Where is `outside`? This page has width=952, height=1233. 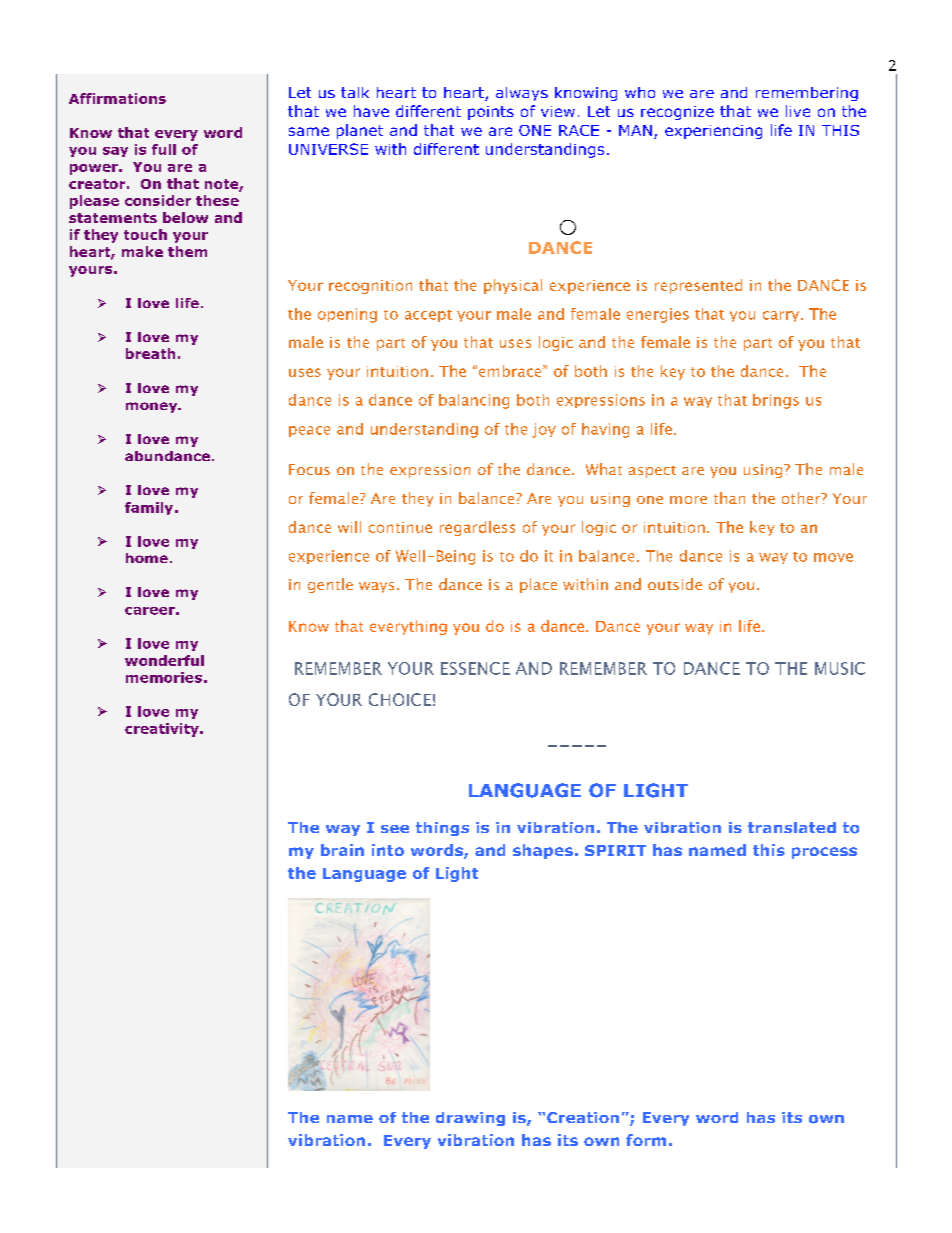 outside is located at coordinates (675, 584).
